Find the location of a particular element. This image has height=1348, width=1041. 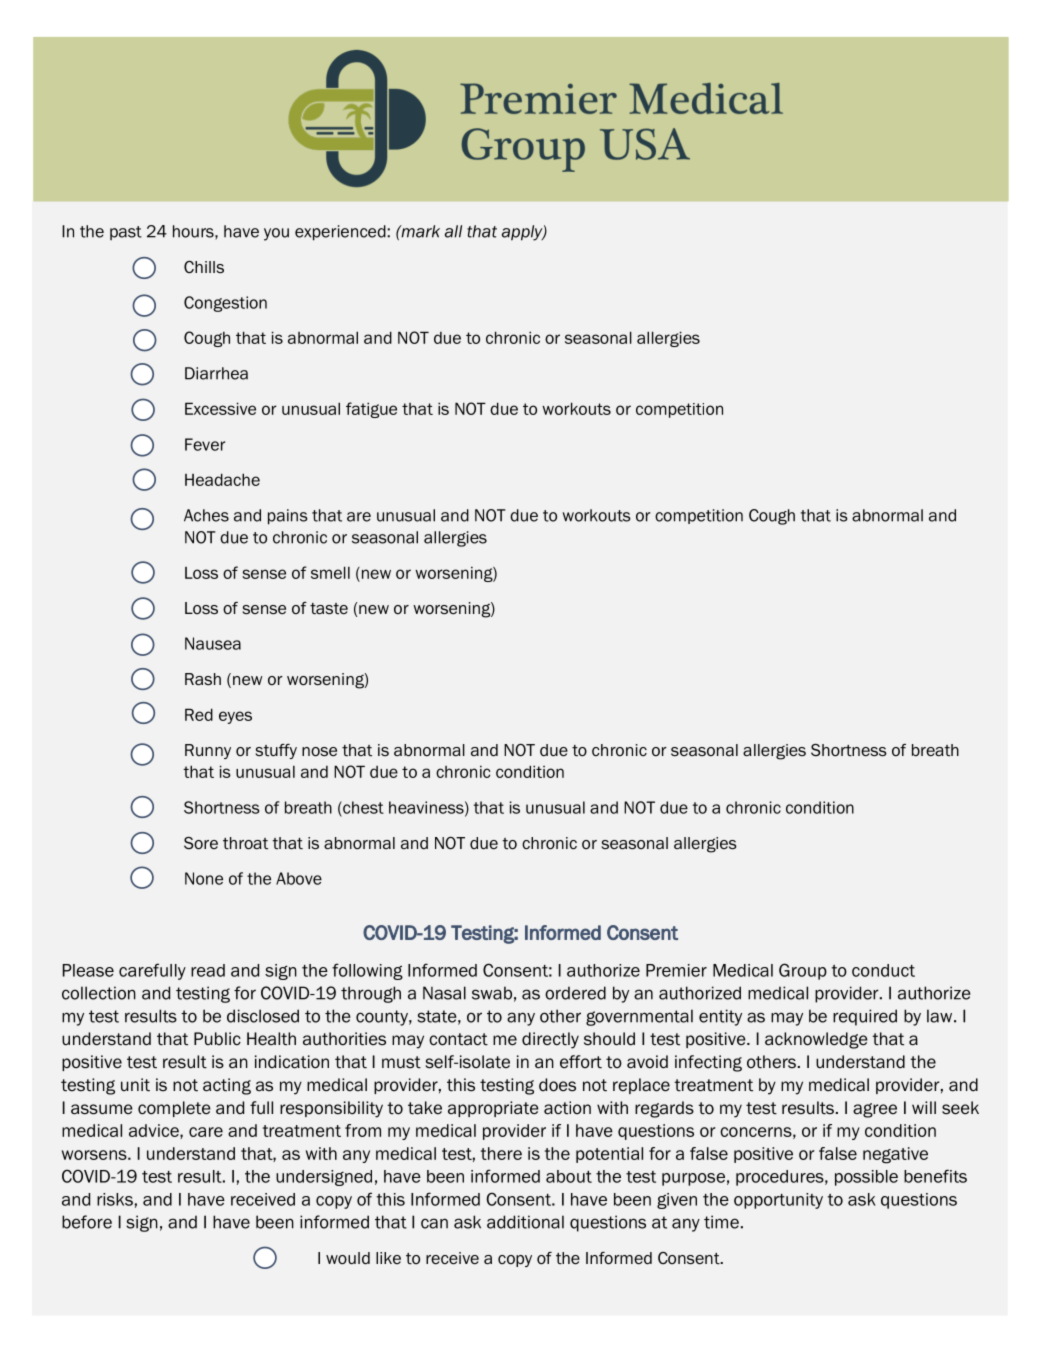

conduct is located at coordinates (883, 970).
